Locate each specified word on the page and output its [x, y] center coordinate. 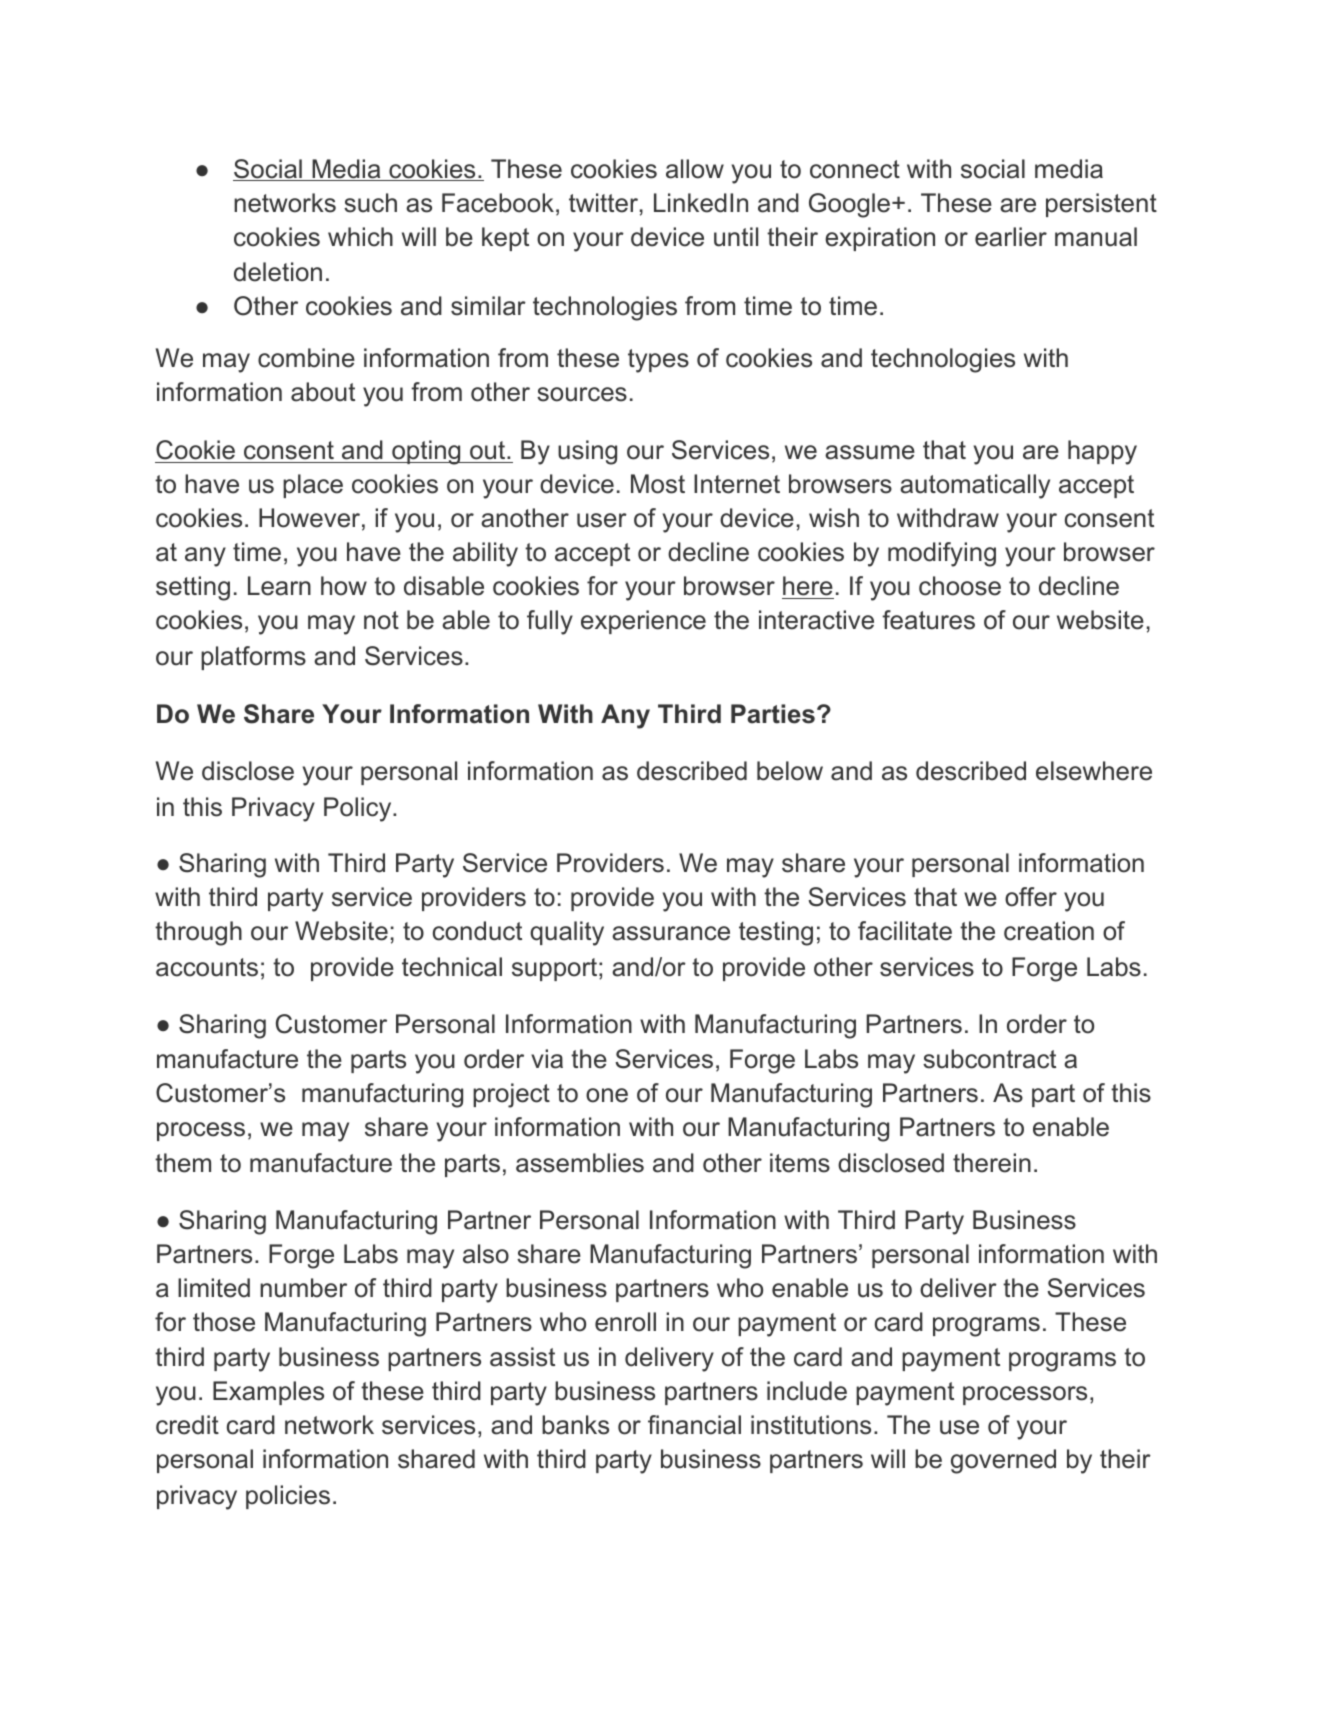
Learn [279, 586]
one [607, 1095]
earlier [1011, 237]
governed [1003, 1461]
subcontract [989, 1059]
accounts [207, 967]
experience [643, 622]
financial [694, 1425]
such [370, 203]
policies [288, 1497]
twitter [603, 203]
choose [960, 586]
